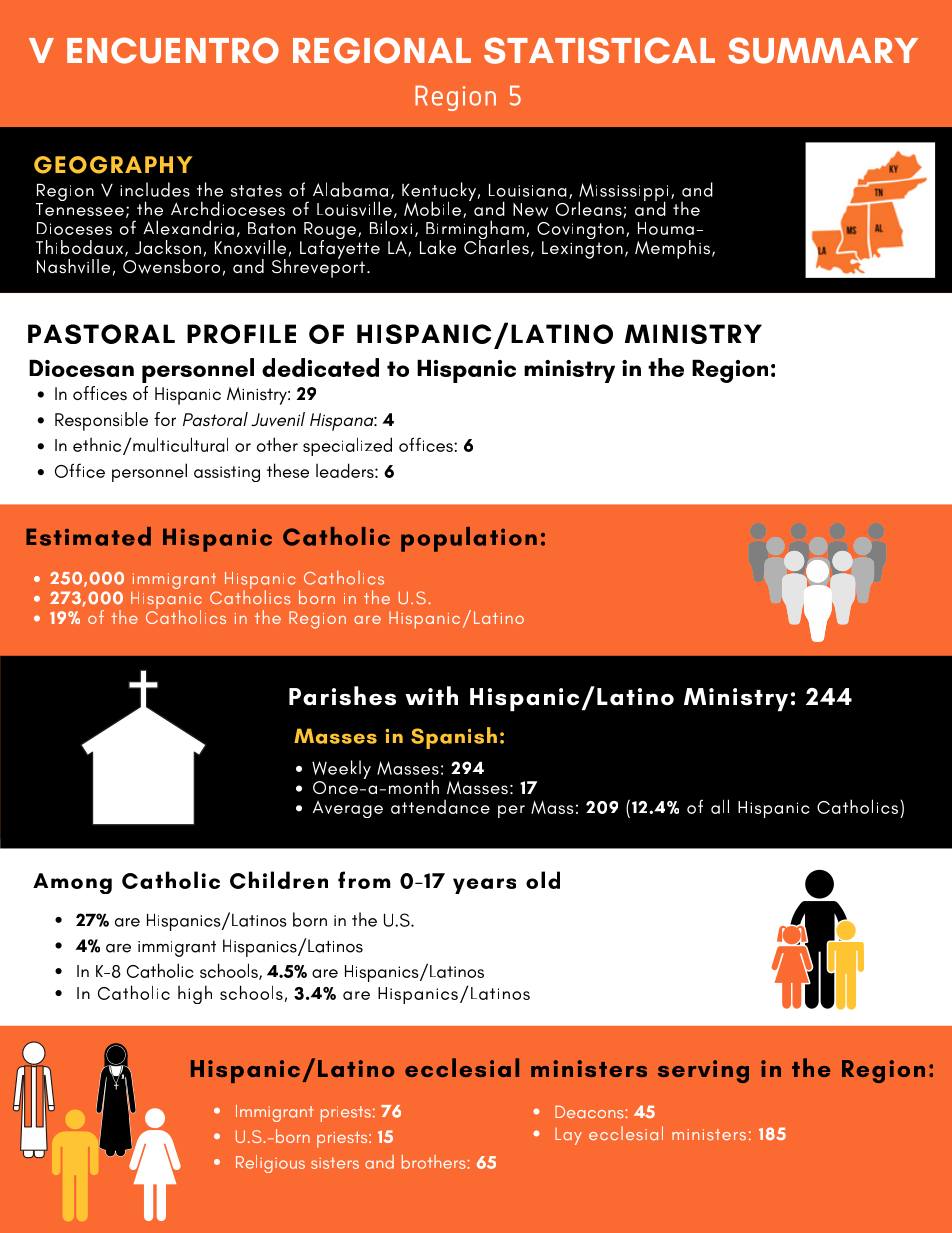  Describe the element at coordinates (335, 1163) in the screenshot. I see `sisters` at that location.
